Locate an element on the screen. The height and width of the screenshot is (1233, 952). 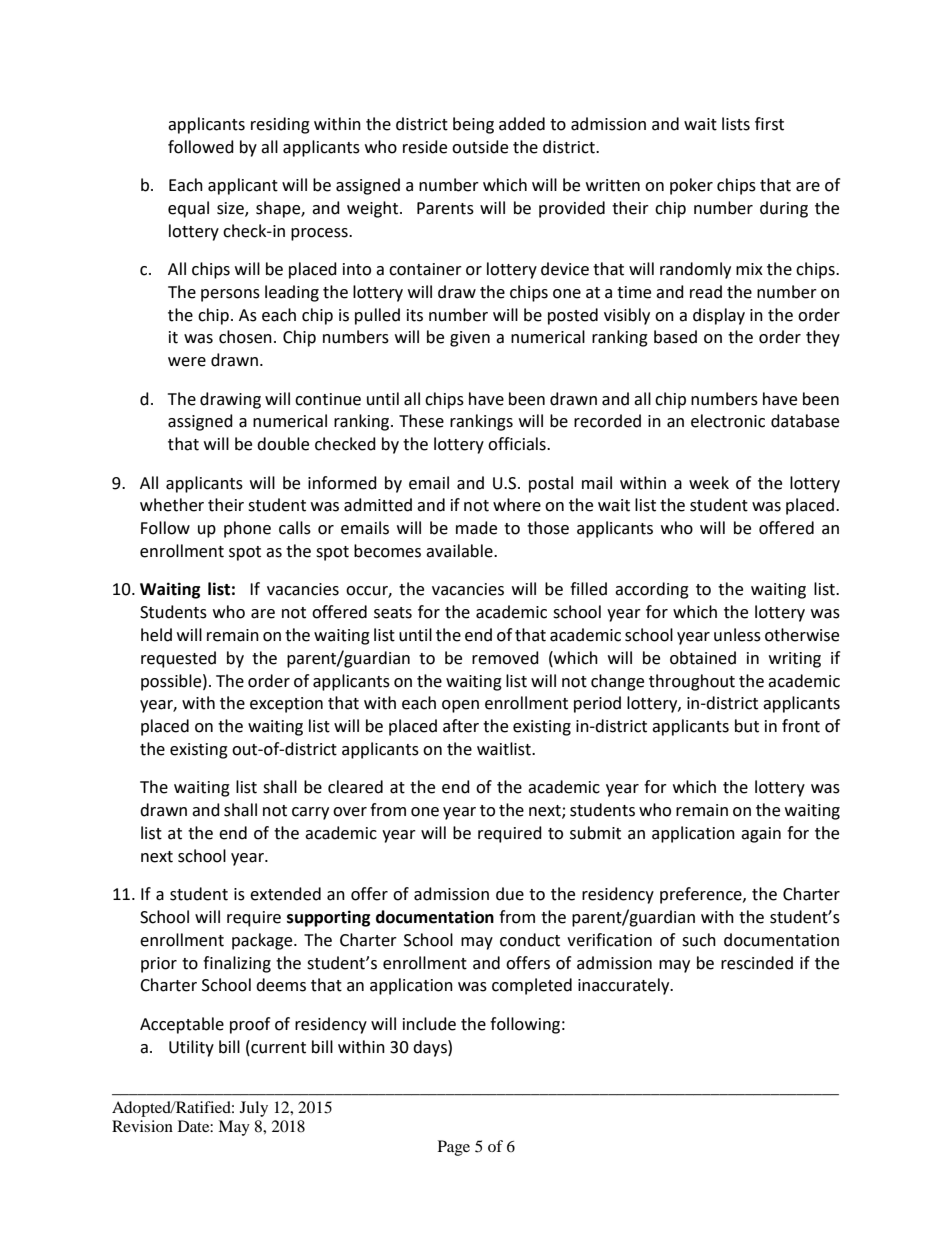
due is located at coordinates (510, 894).
